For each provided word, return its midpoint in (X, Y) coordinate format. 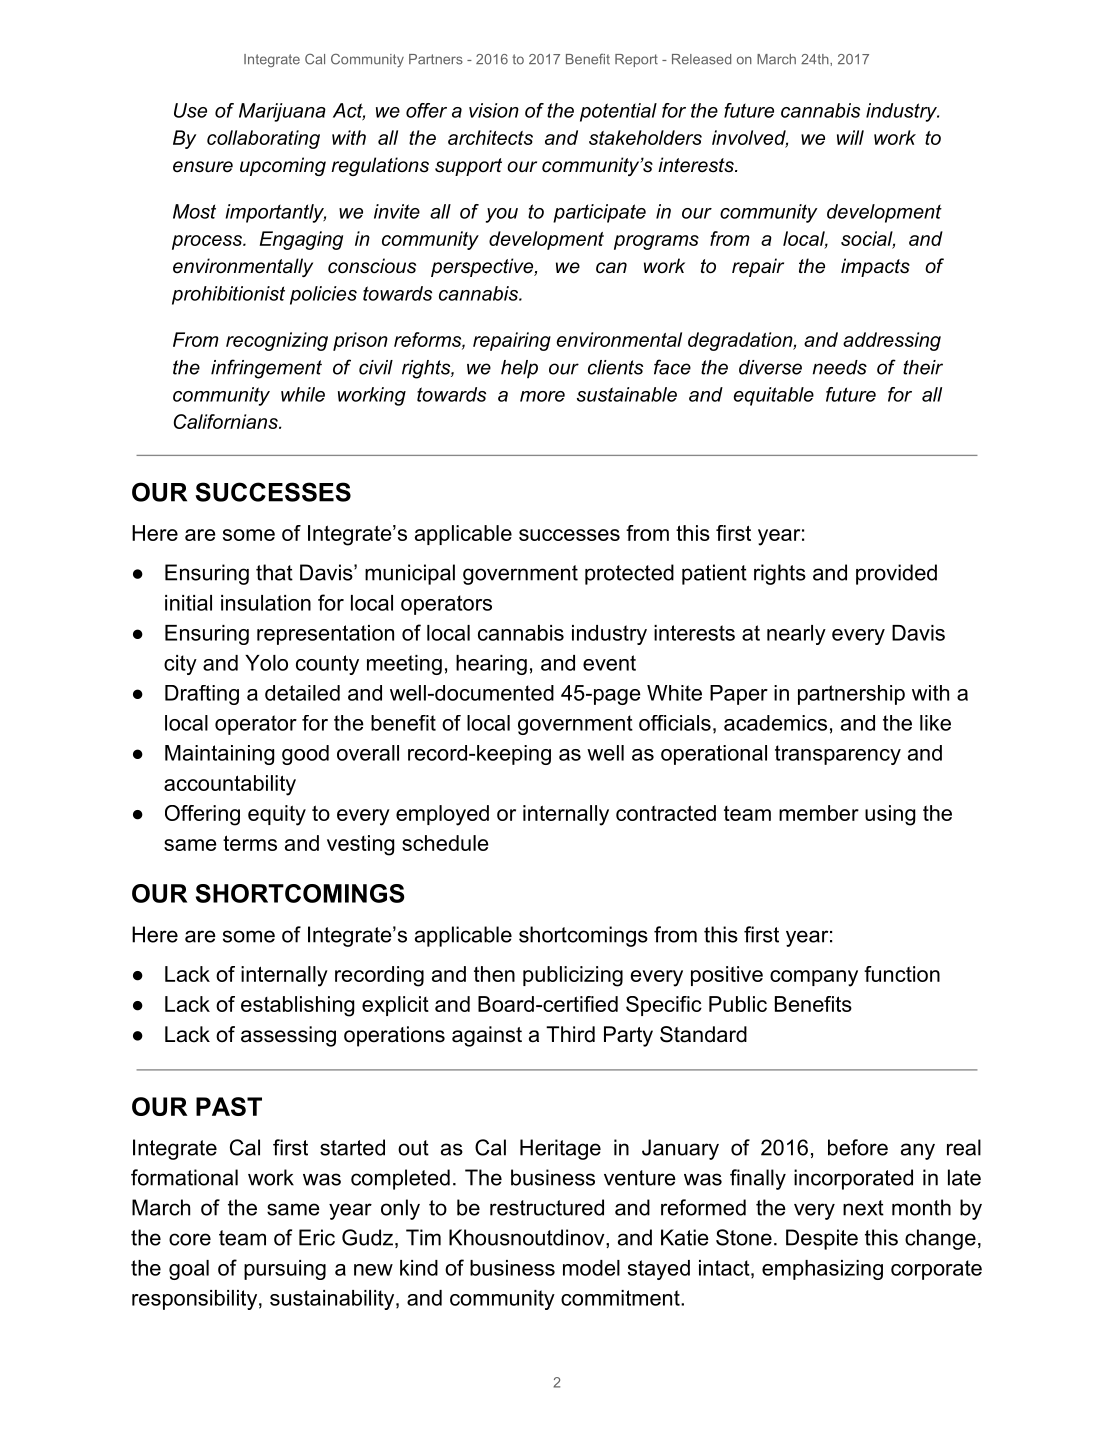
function (902, 974)
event (609, 663)
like (935, 723)
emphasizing (822, 1270)
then (494, 974)
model (591, 1268)
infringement (266, 369)
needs (840, 367)
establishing (297, 1006)
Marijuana (282, 112)
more (542, 396)
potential (618, 112)
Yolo (266, 663)
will (850, 137)
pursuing (285, 1270)
